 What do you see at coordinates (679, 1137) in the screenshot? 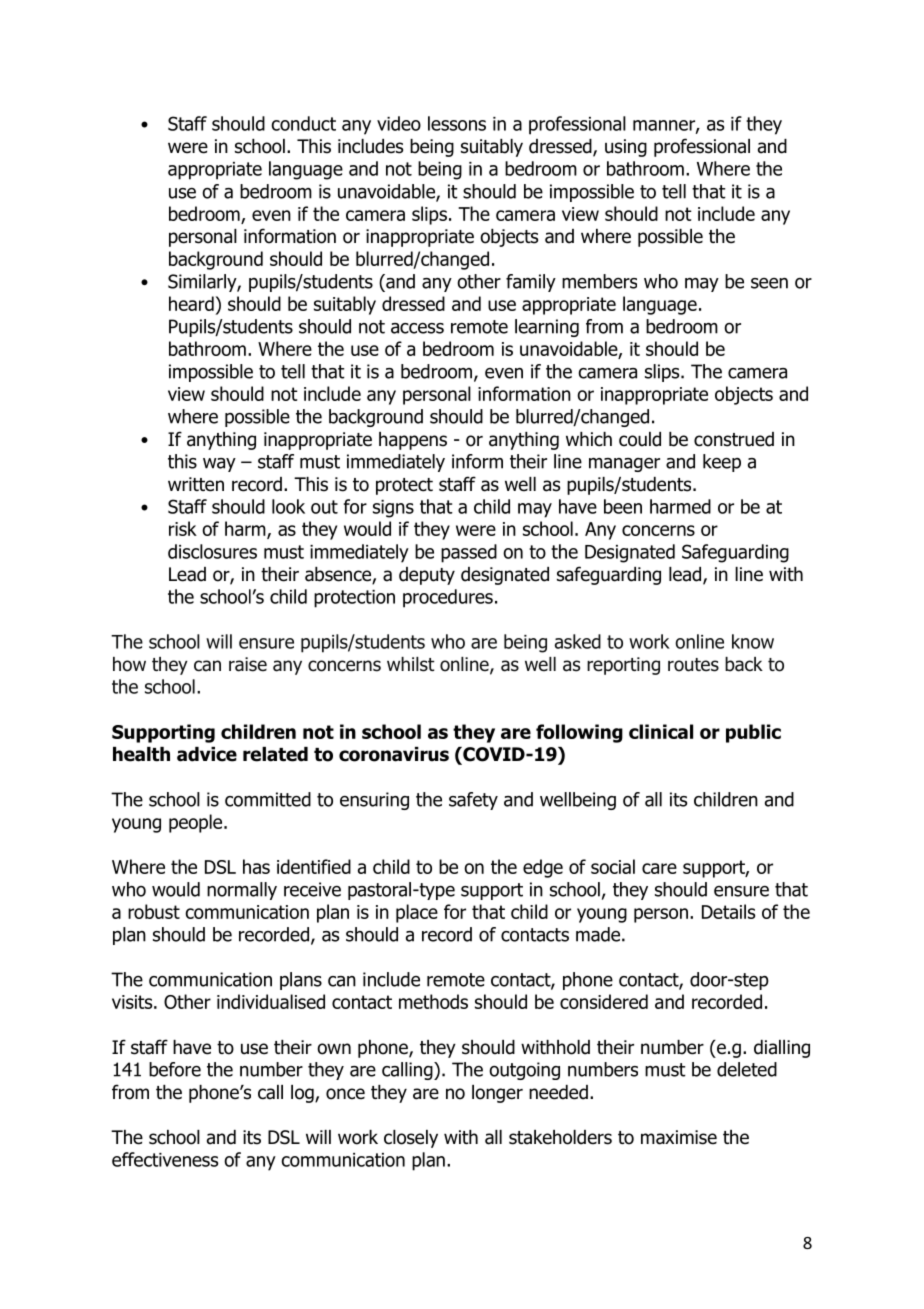
I see `maximise` at bounding box center [679, 1137].
